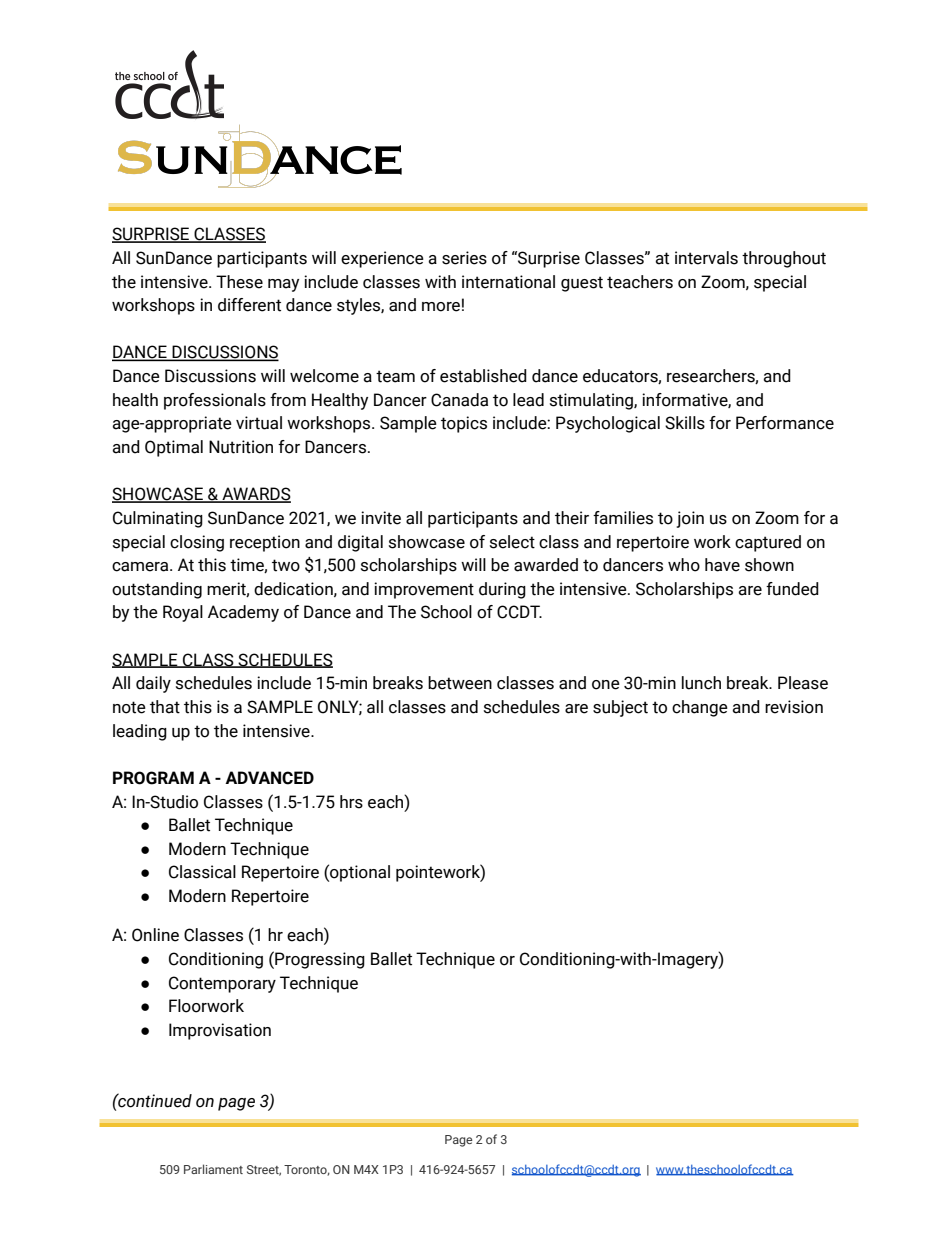 This screenshot has height=1233, width=952. What do you see at coordinates (690, 519) in the screenshot?
I see `join` at bounding box center [690, 519].
